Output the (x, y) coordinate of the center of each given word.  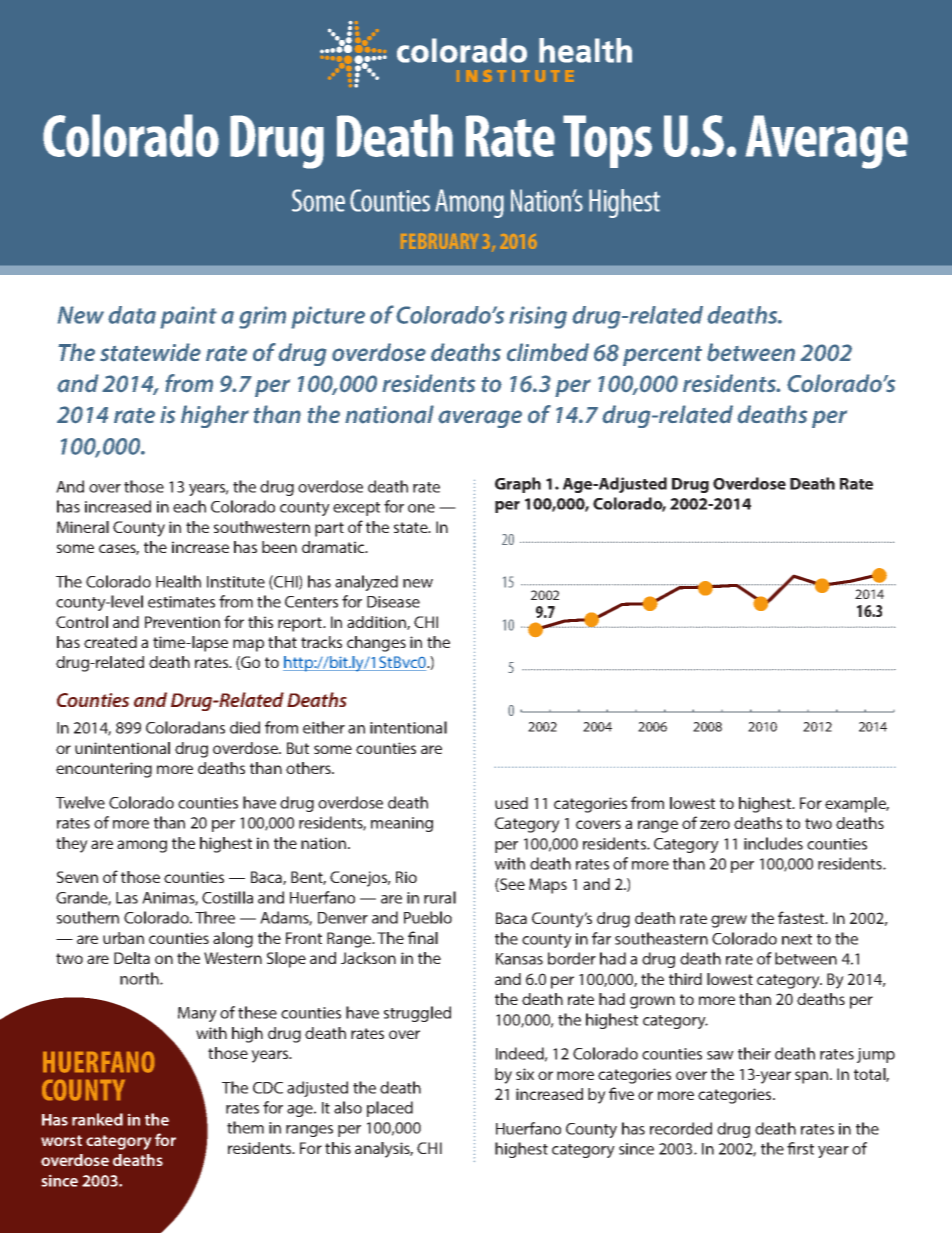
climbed (548, 352)
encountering (104, 770)
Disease (393, 602)
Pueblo (428, 917)
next (797, 939)
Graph (518, 485)
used (511, 803)
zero (715, 824)
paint (188, 317)
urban (123, 938)
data (132, 315)
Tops (607, 141)
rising (538, 317)
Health (178, 581)
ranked (97, 1119)
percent (662, 356)
